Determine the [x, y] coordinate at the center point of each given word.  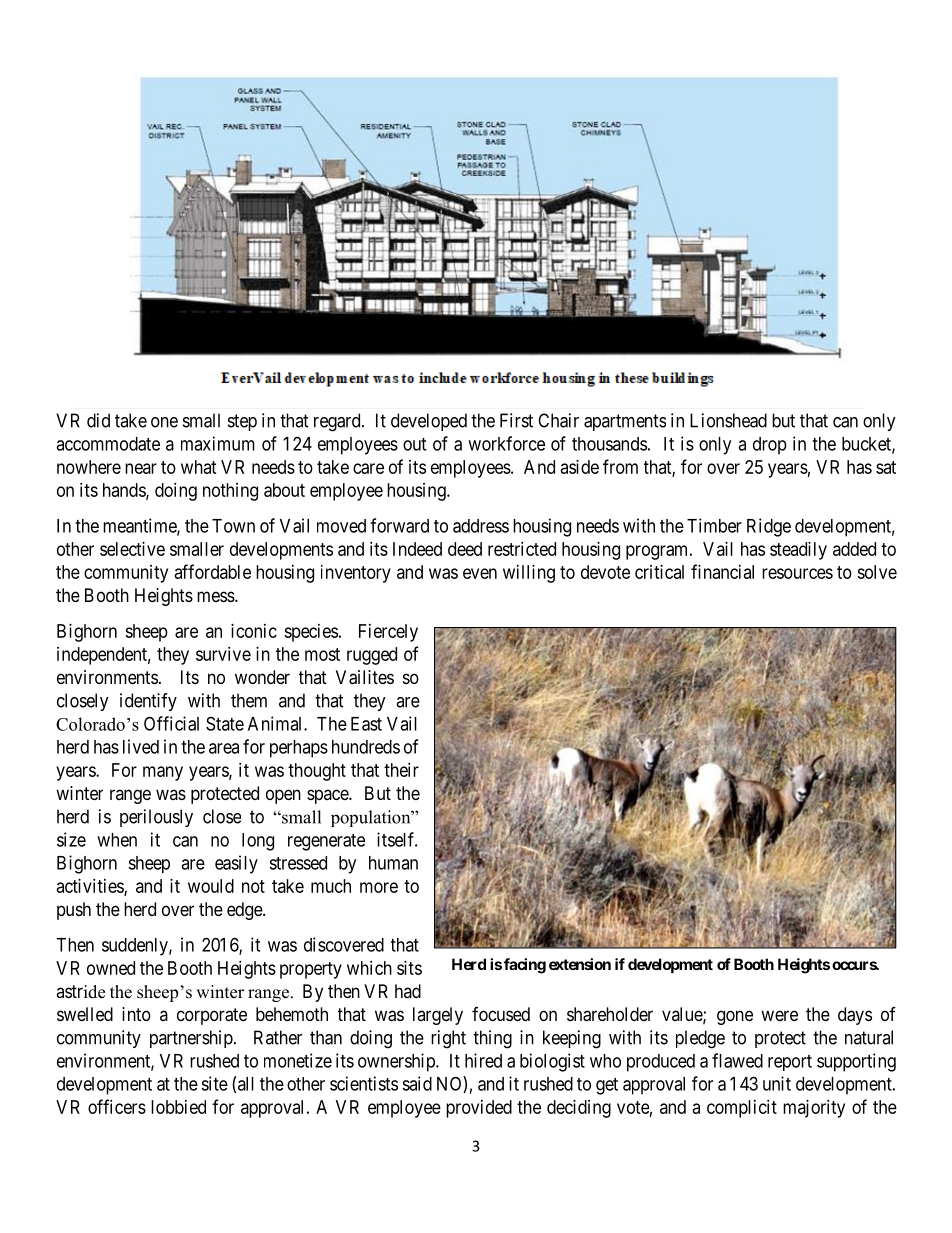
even [480, 573]
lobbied [178, 1107]
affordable [213, 571]
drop [770, 446]
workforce [506, 443]
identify [148, 702]
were [779, 1015]
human [393, 863]
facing [525, 966]
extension [580, 964]
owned [111, 968]
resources [797, 573]
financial [722, 571]
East [366, 724]
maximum [218, 443]
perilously [156, 818]
